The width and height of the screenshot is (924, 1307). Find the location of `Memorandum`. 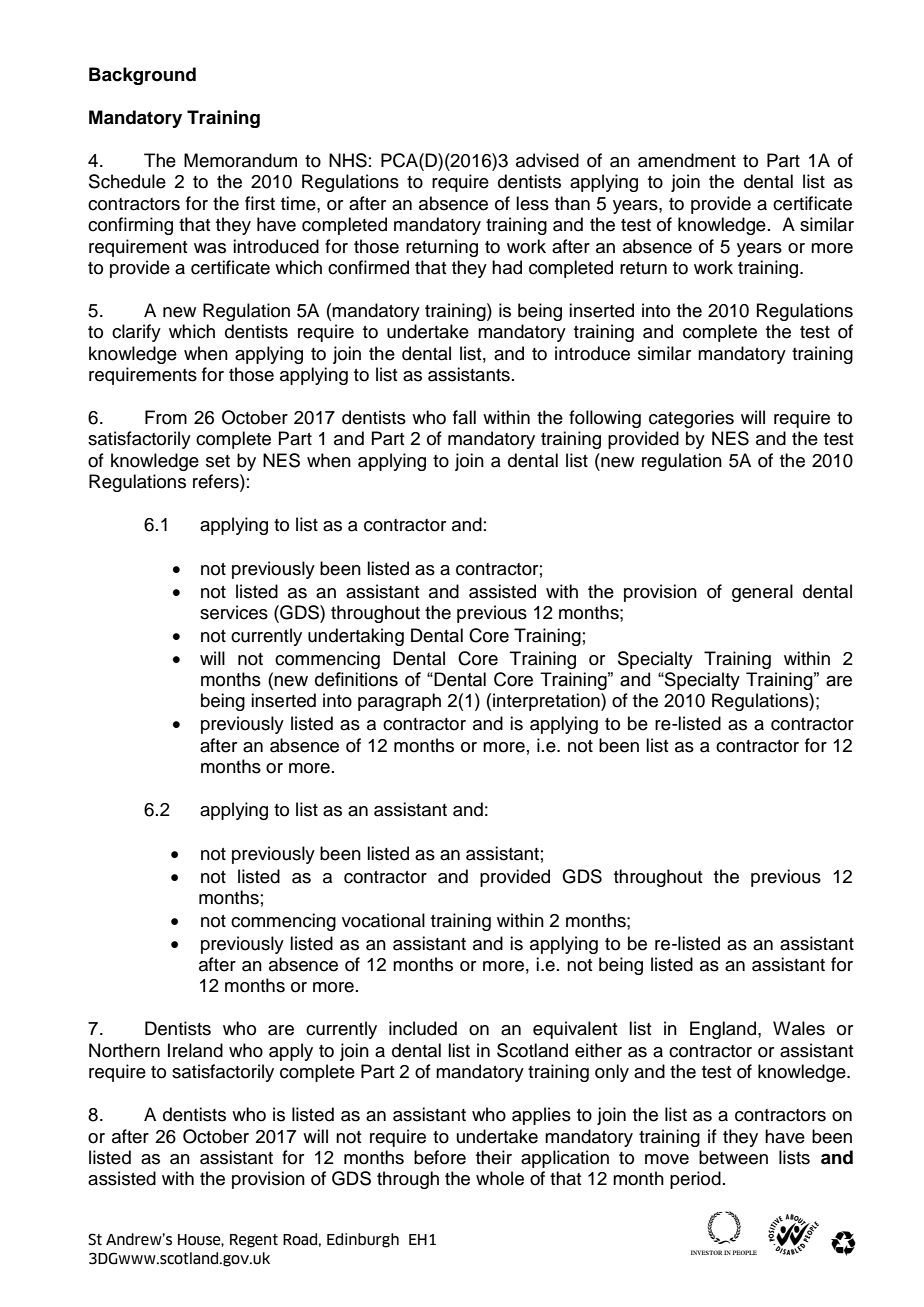

Memorandum is located at coordinates (240, 160).
